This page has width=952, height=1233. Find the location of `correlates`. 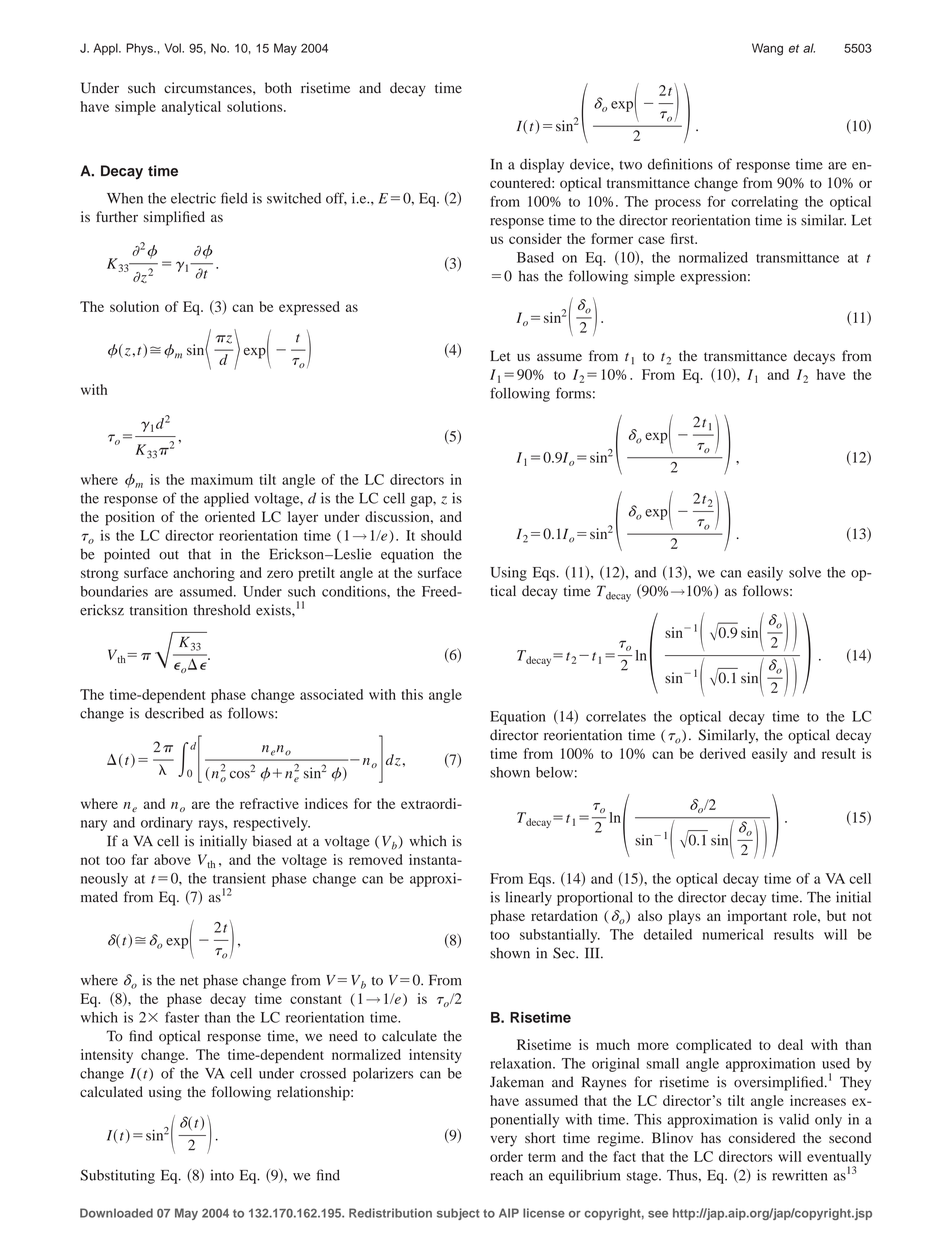

correlates is located at coordinates (616, 716).
